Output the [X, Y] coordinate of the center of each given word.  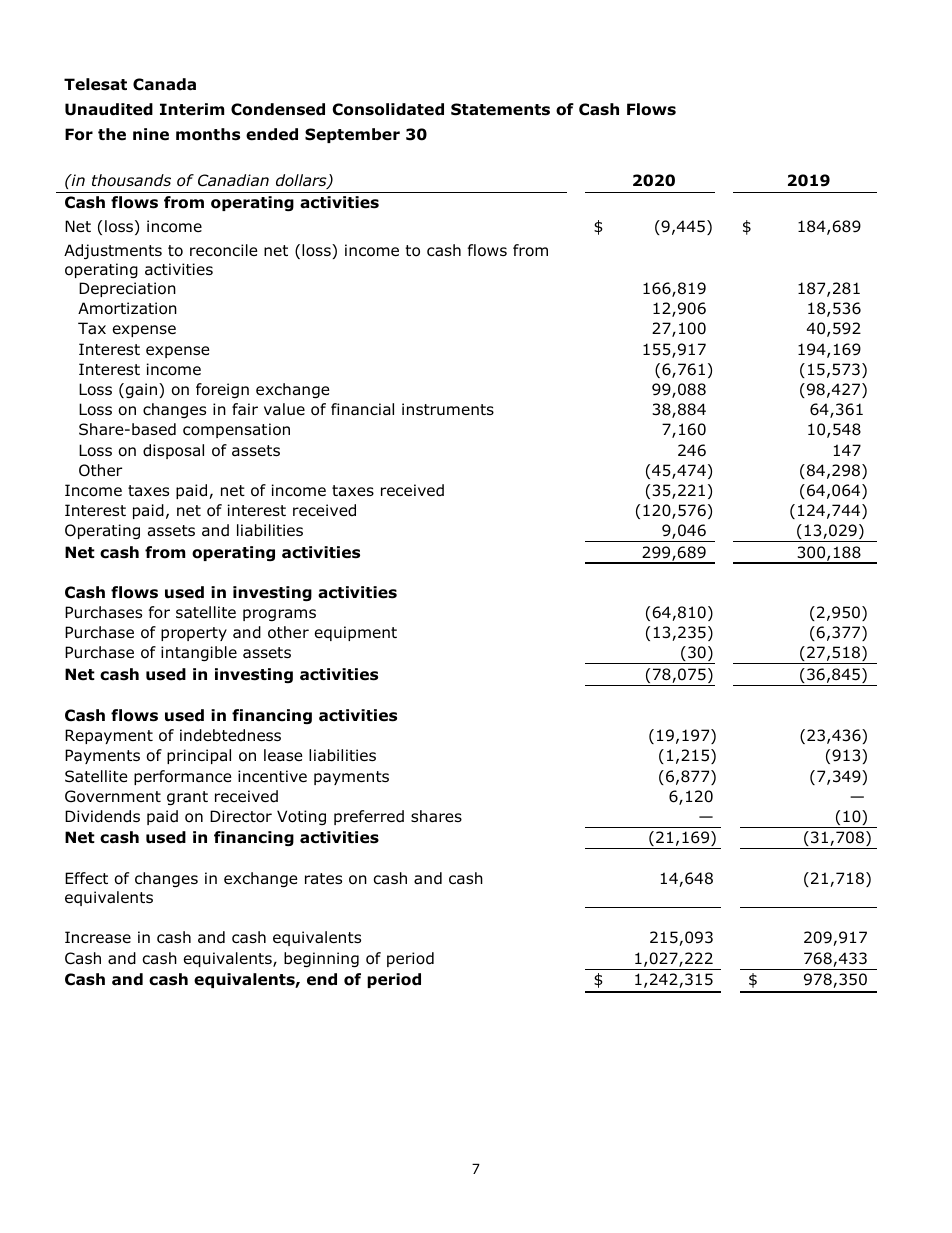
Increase [98, 937]
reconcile [224, 250]
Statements [500, 109]
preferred [369, 817]
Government [113, 796]
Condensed [278, 109]
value [284, 409]
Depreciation [127, 289]
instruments [448, 409]
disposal [173, 451]
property [194, 634]
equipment [356, 633]
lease [283, 755]
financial [362, 409]
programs [279, 615]
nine [151, 134]
